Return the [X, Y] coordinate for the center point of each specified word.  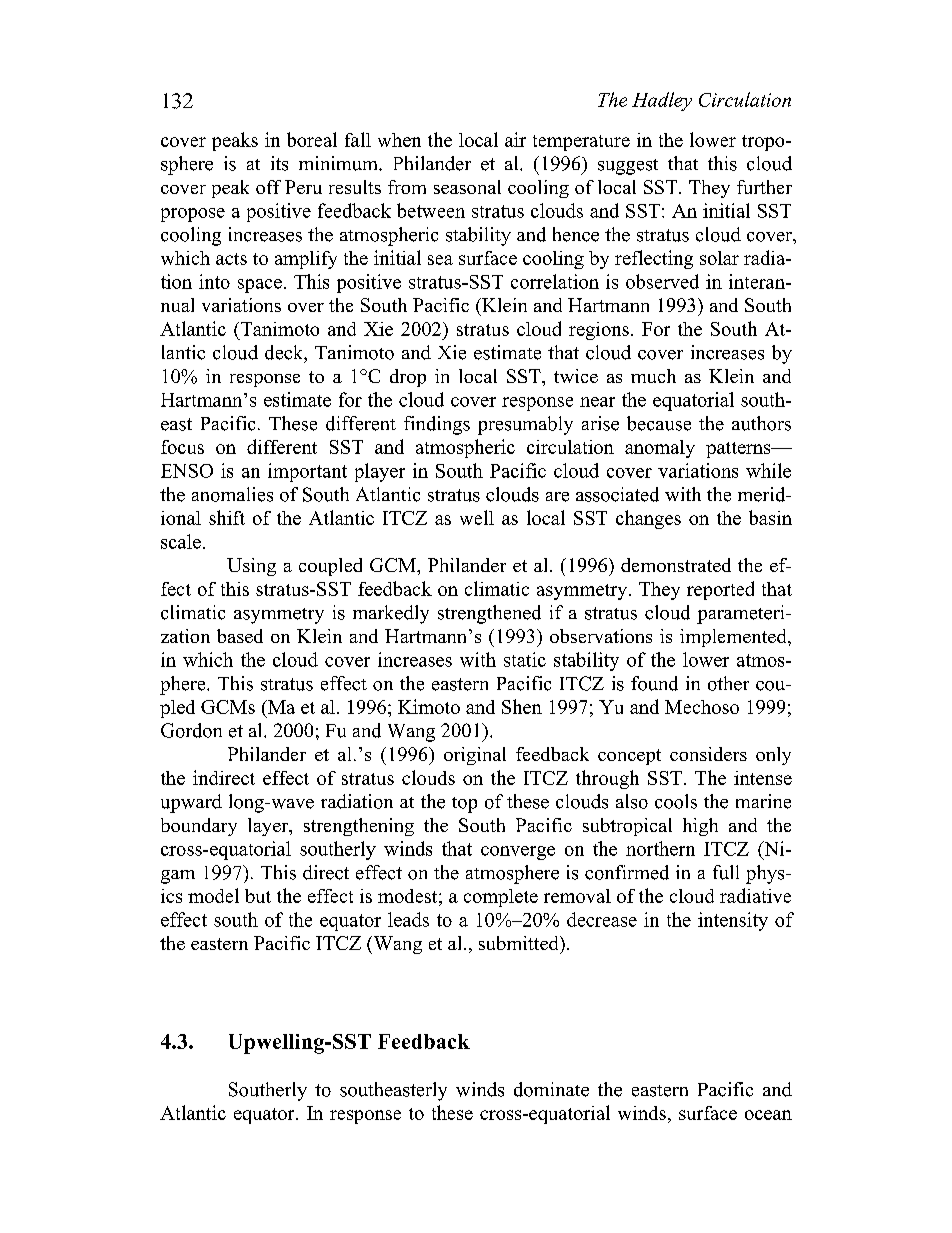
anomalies [232, 494]
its [279, 163]
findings [437, 425]
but [258, 896]
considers [708, 754]
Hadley [662, 101]
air [515, 139]
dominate [551, 1089]
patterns [739, 450]
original [475, 756]
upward [191, 803]
